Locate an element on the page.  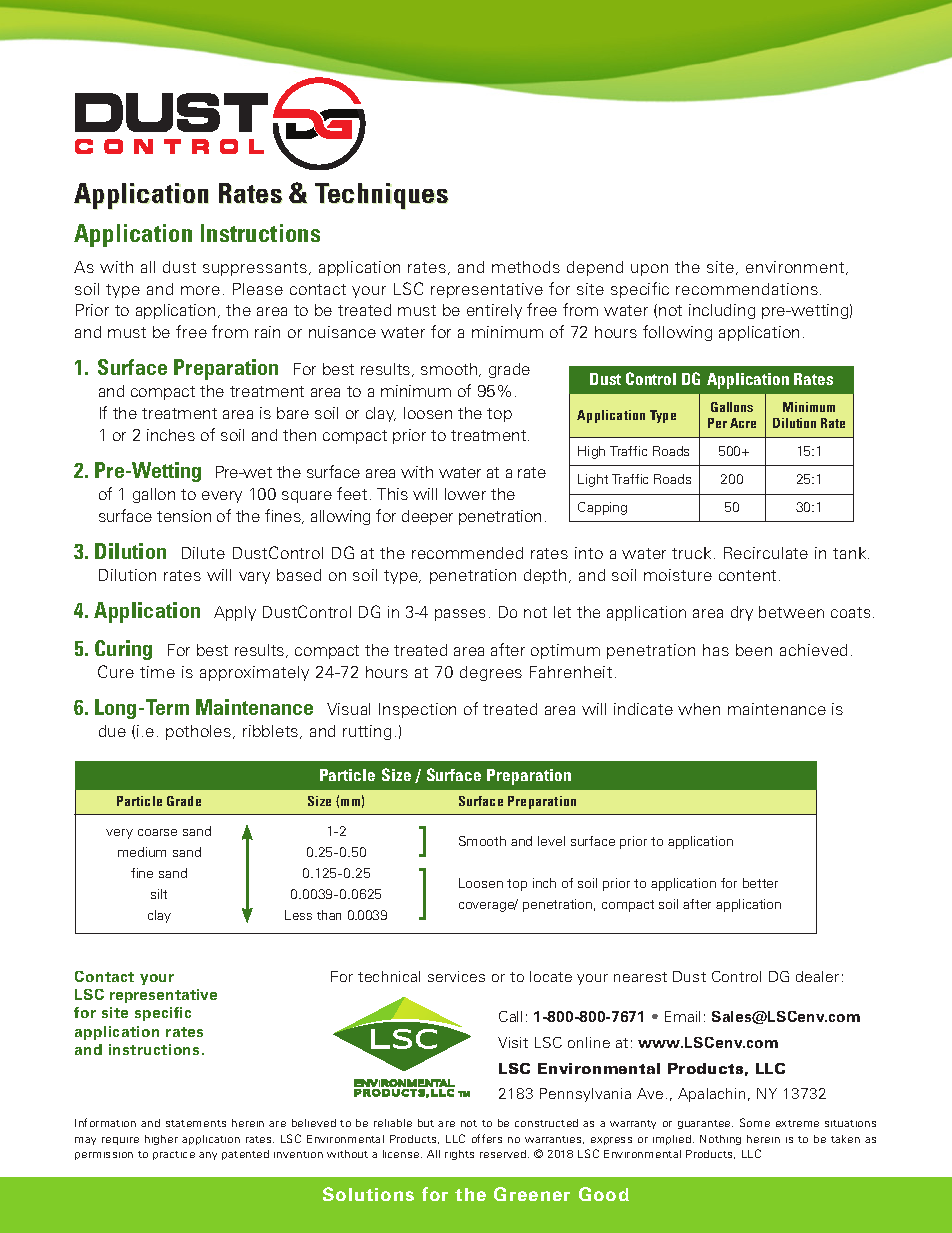
better is located at coordinates (760, 883).
